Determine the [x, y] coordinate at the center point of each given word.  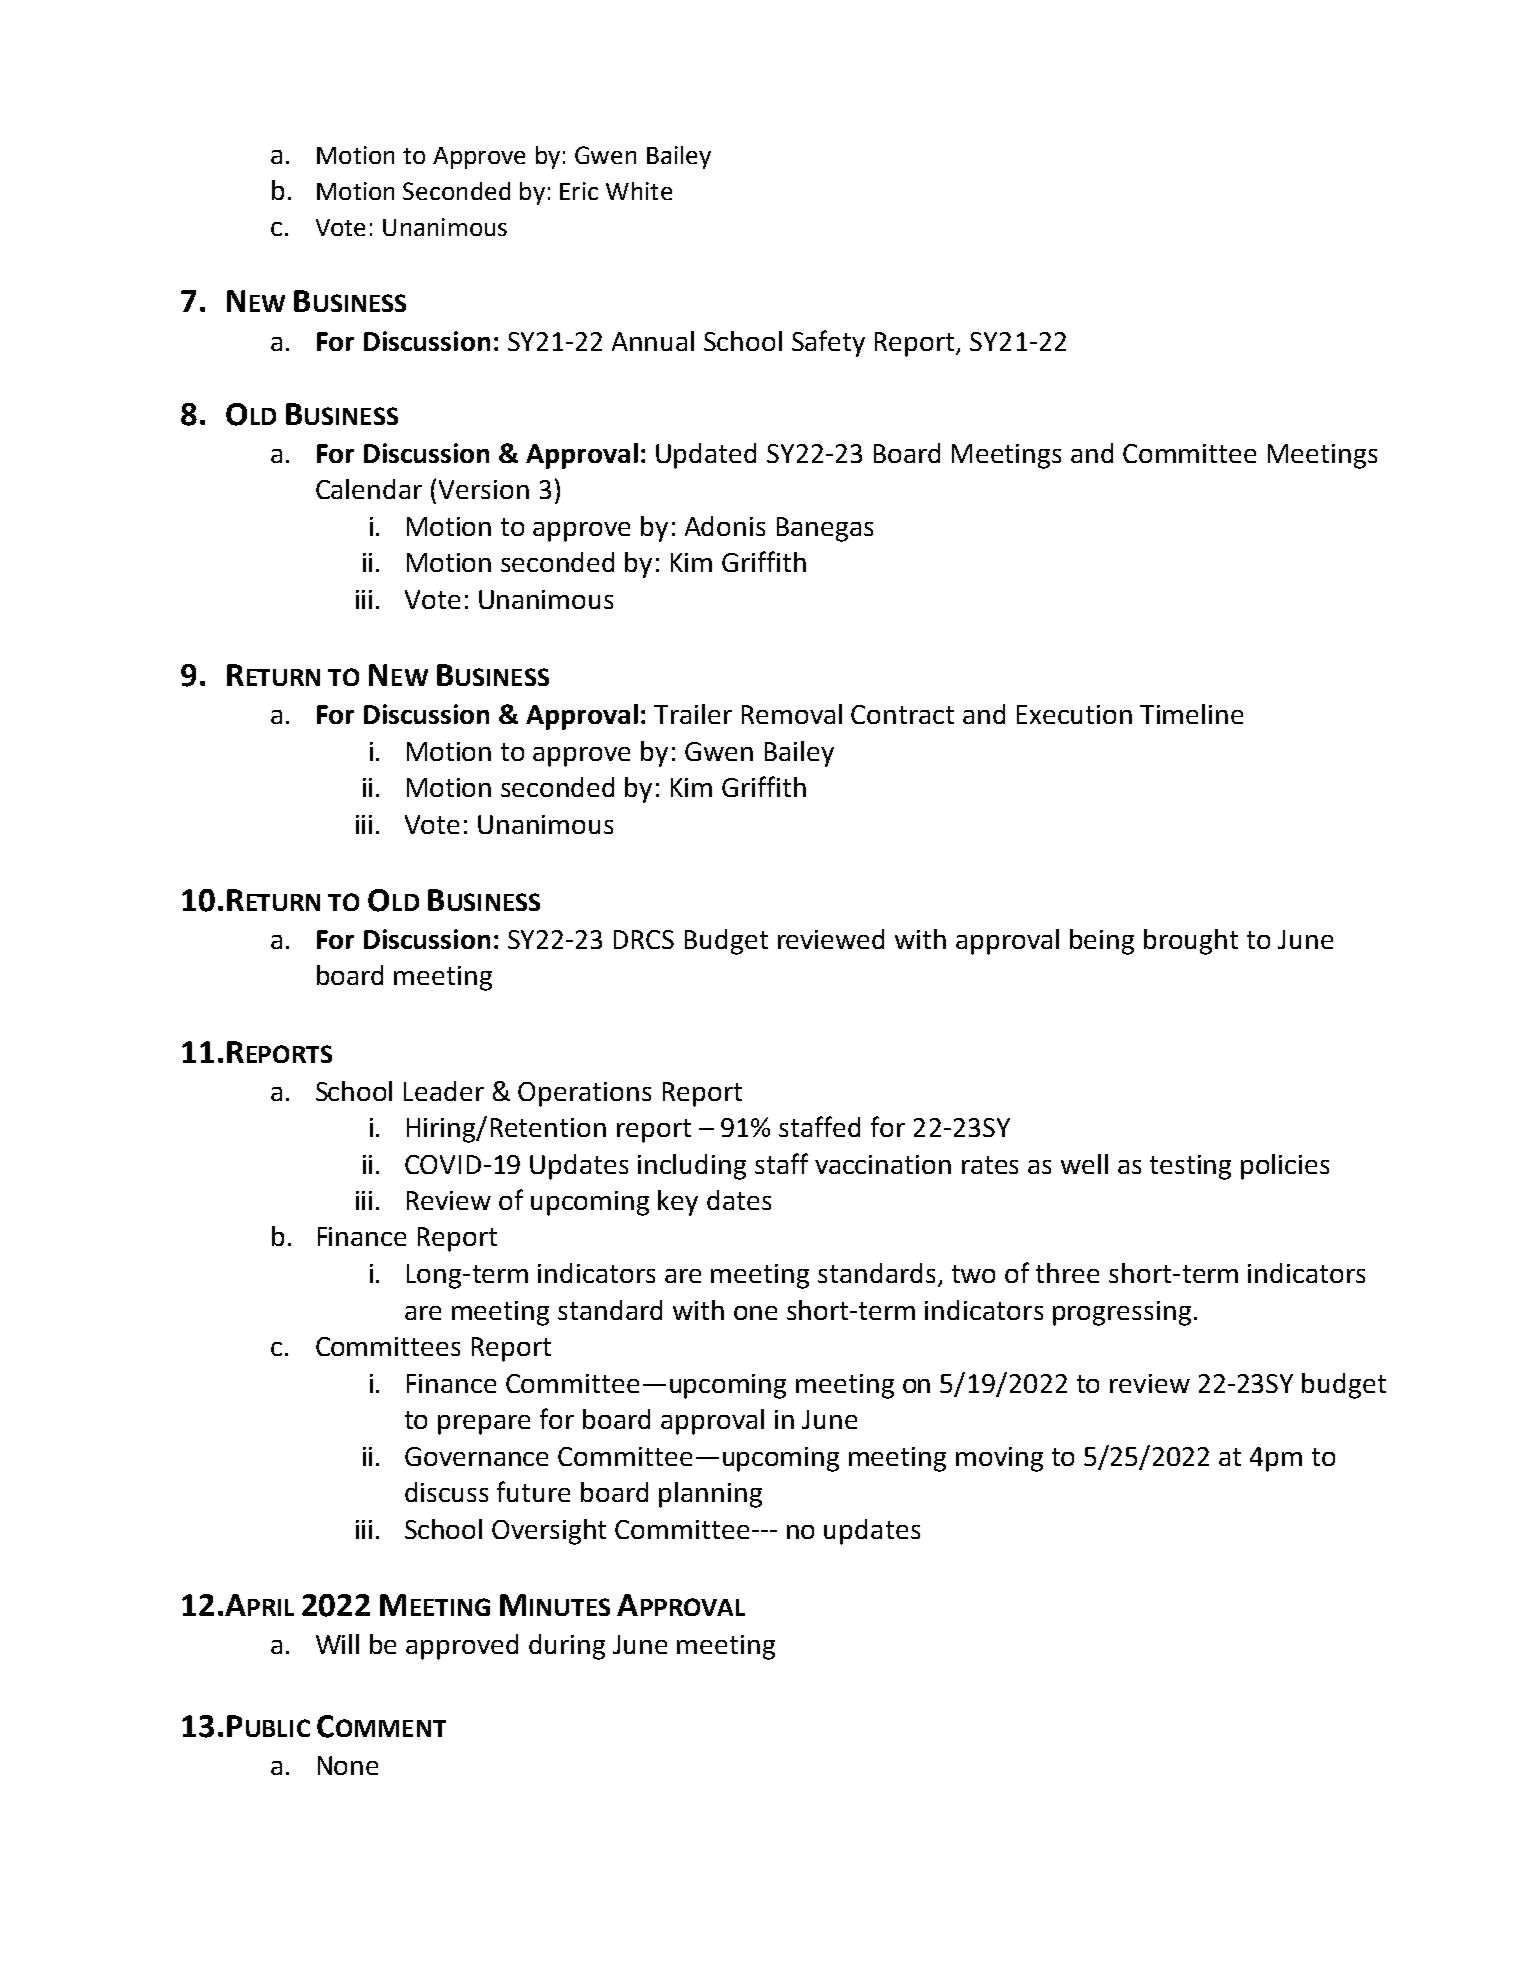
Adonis [725, 526]
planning [710, 1495]
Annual [653, 341]
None [348, 1765]
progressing [1122, 1313]
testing [1190, 1167]
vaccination [883, 1164]
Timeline [1191, 714]
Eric [579, 191]
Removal [792, 714]
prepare [484, 1425]
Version [484, 489]
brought [1191, 942]
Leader [444, 1091]
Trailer [693, 714]
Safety [828, 343]
